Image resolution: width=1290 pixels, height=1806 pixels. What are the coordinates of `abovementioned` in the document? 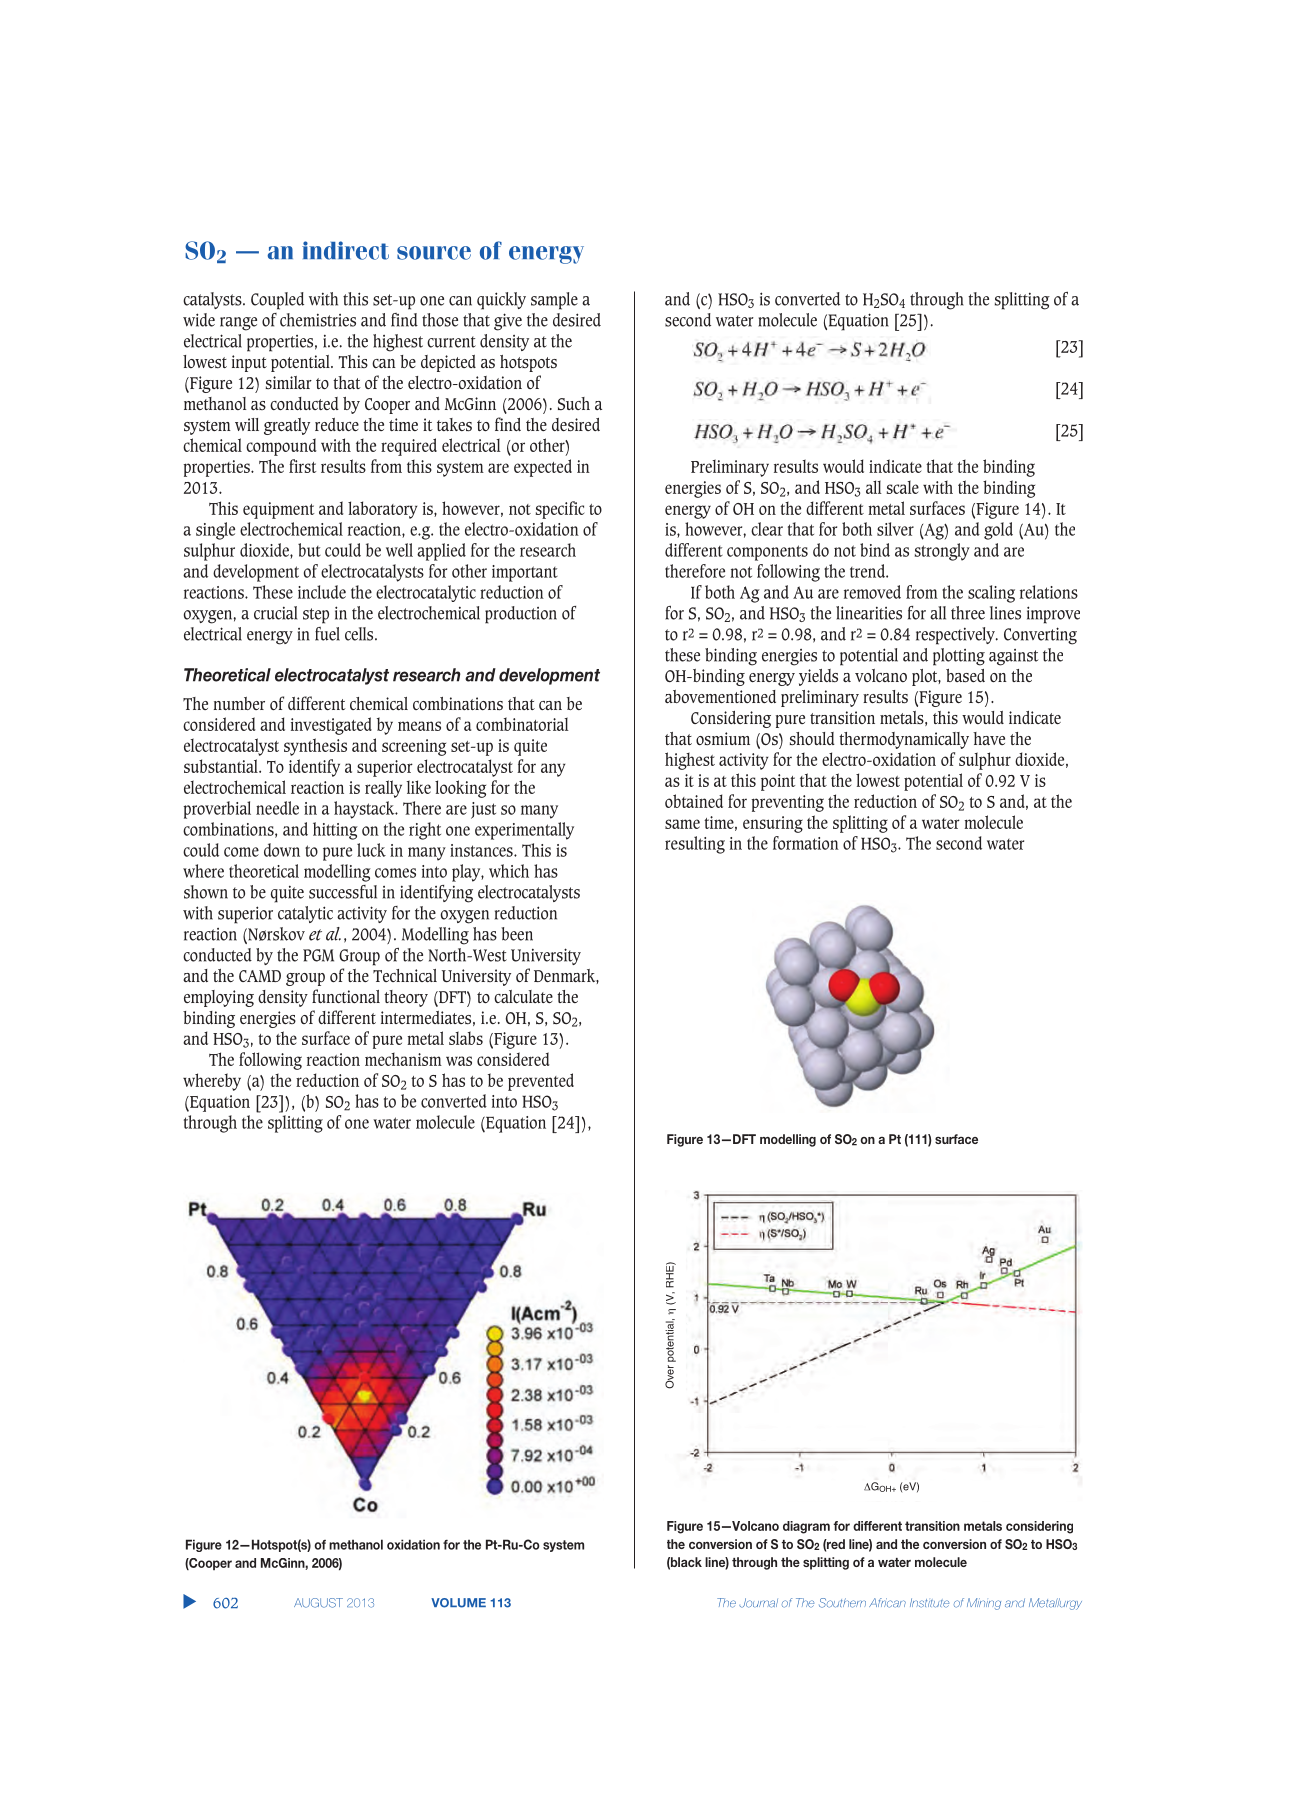 It's located at (720, 696).
